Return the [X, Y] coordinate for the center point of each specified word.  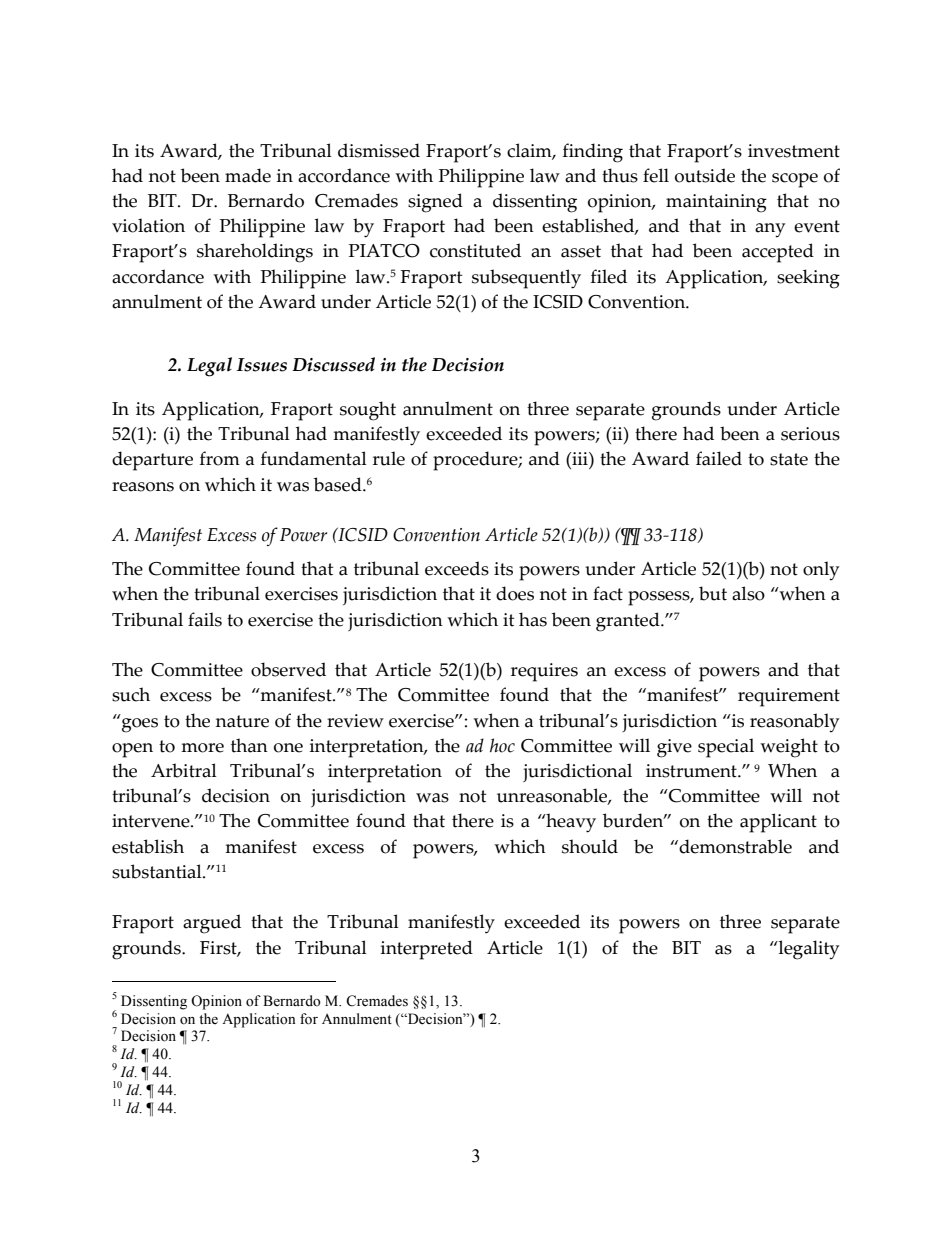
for [309, 1019]
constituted [475, 250]
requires [544, 672]
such [131, 694]
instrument [692, 771]
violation [148, 225]
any [770, 230]
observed [288, 669]
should [590, 846]
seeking [808, 279]
